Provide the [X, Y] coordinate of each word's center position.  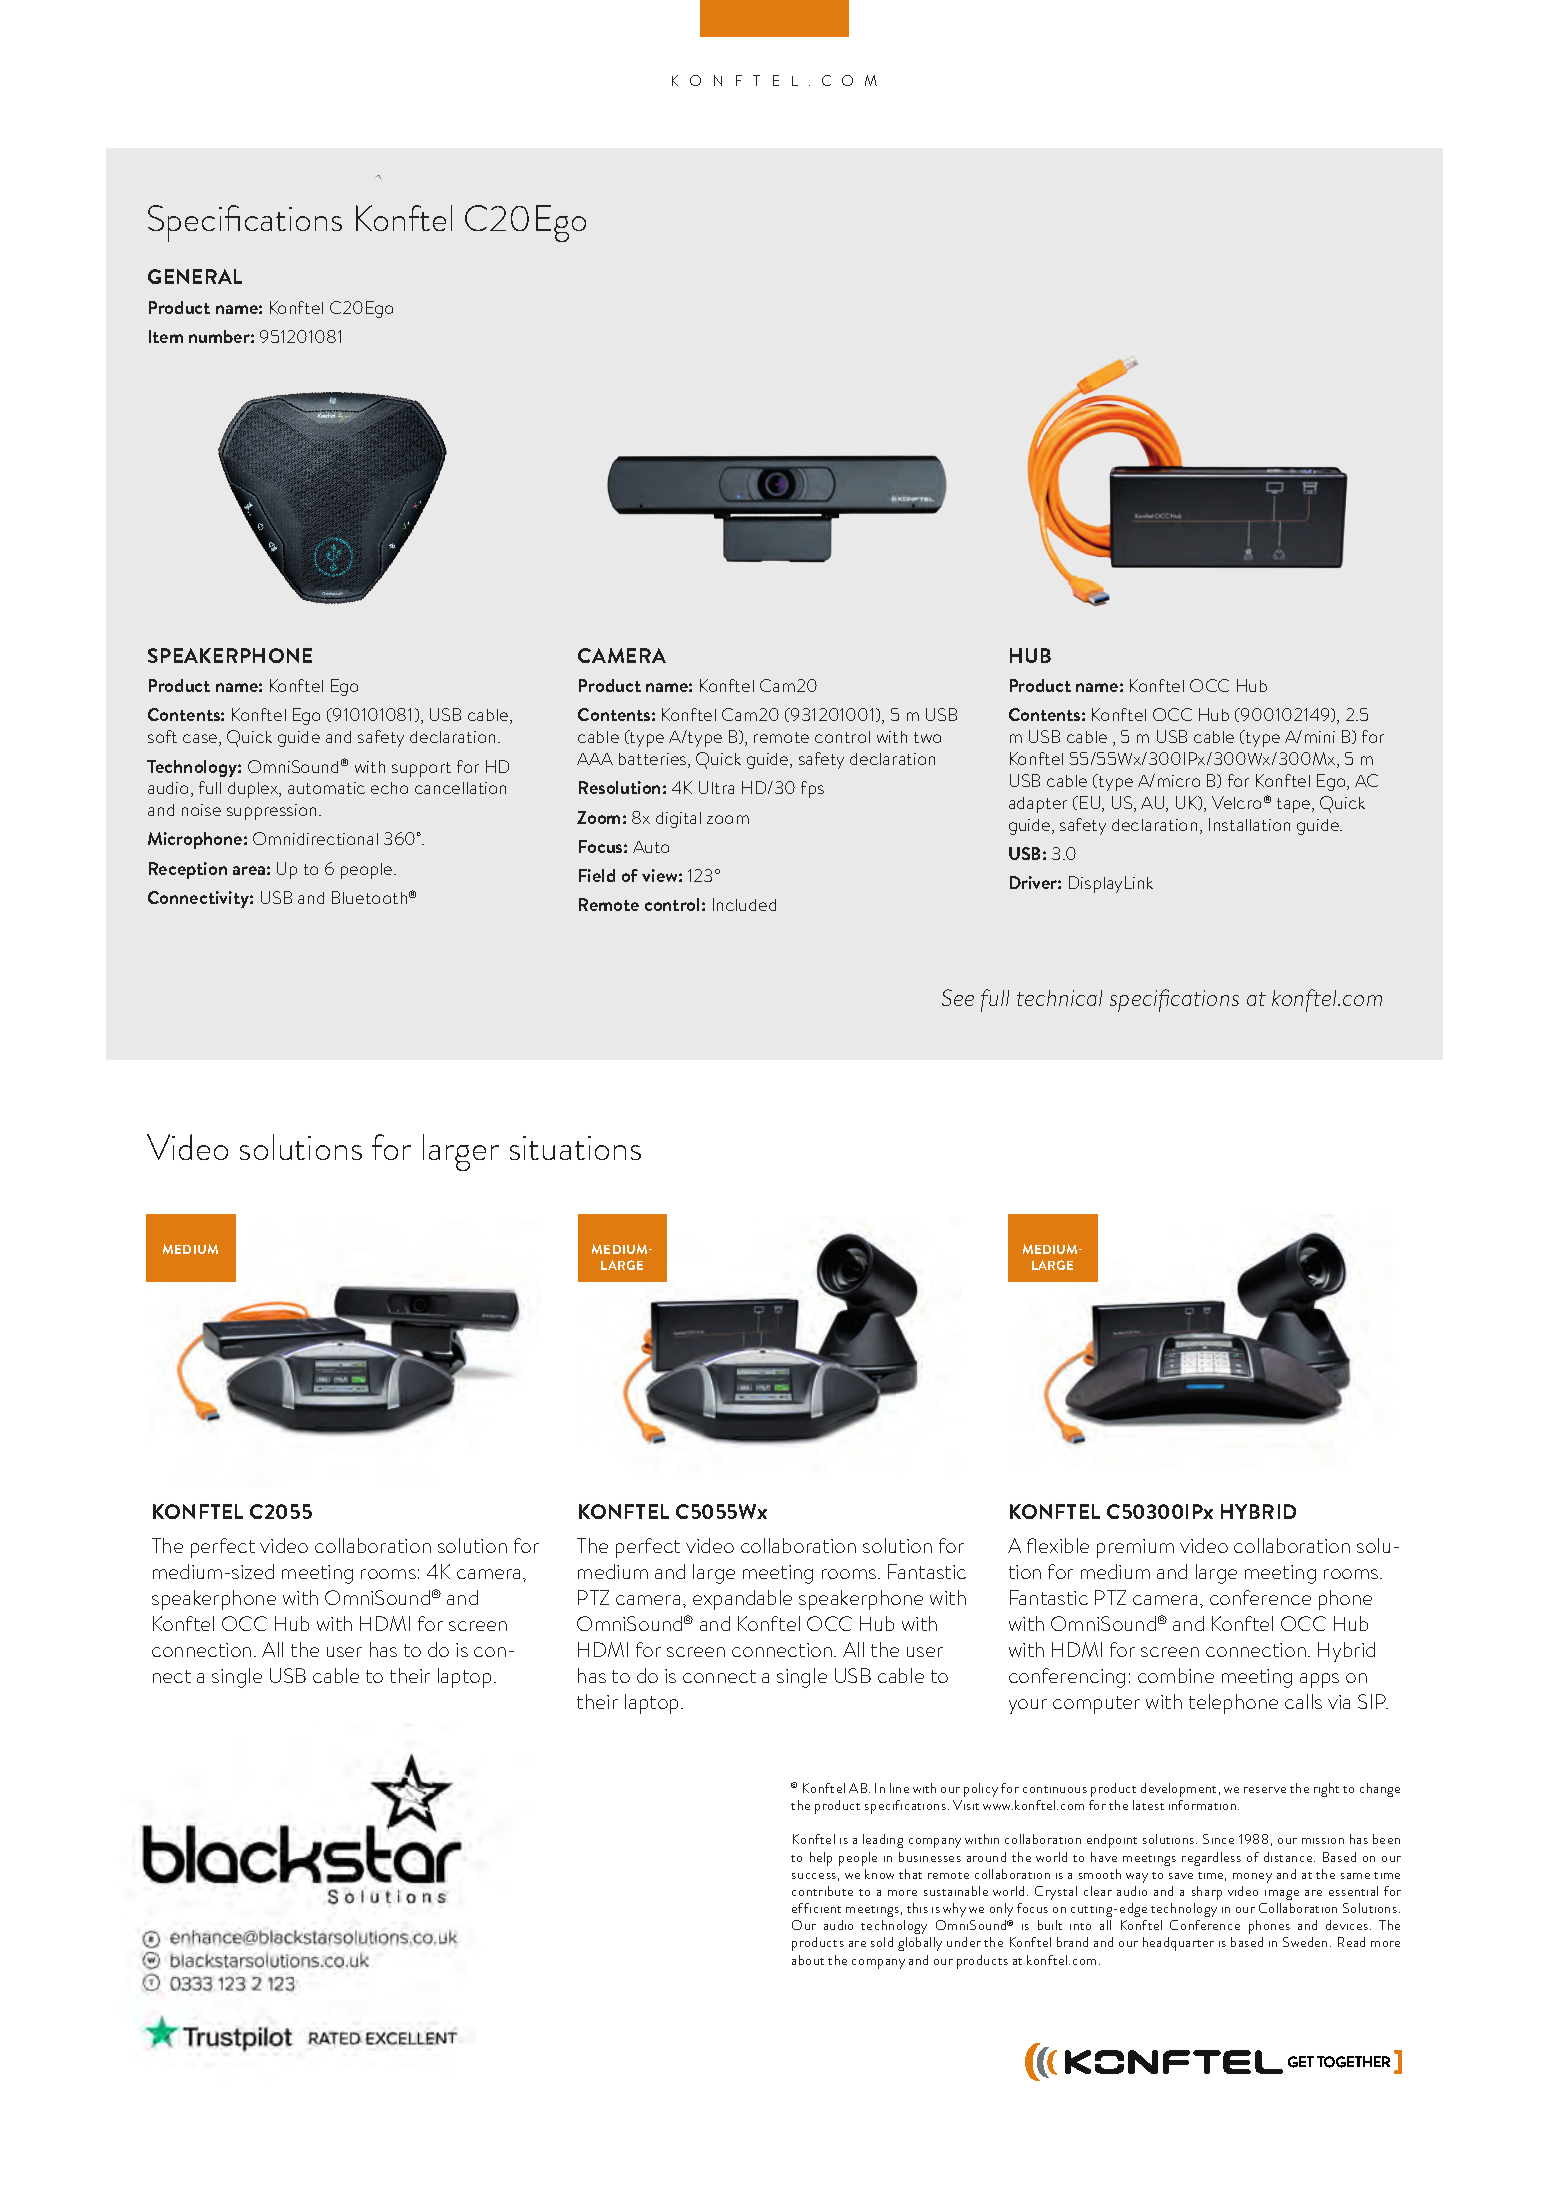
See [958, 997]
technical [1059, 998]
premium [1135, 1548]
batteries [654, 760]
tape [1295, 805]
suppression [273, 812]
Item [166, 336]
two [927, 737]
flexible [1058, 1545]
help [821, 1859]
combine [1176, 1675]
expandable [742, 1600]
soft [162, 736]
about [808, 1960]
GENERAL [195, 276]
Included [744, 904]
